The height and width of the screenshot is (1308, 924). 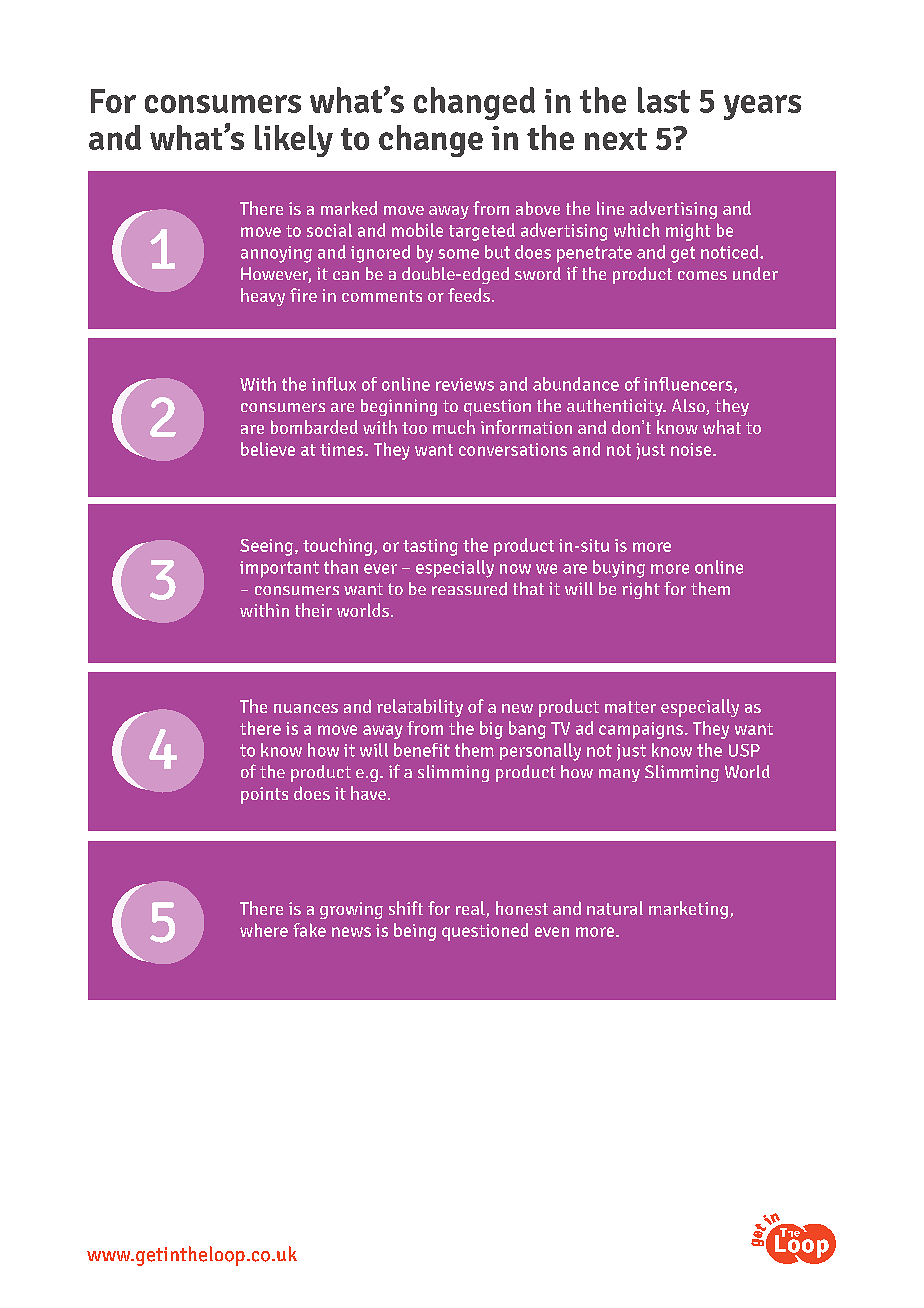 What do you see at coordinates (294, 141) in the screenshot?
I see `likely` at bounding box center [294, 141].
